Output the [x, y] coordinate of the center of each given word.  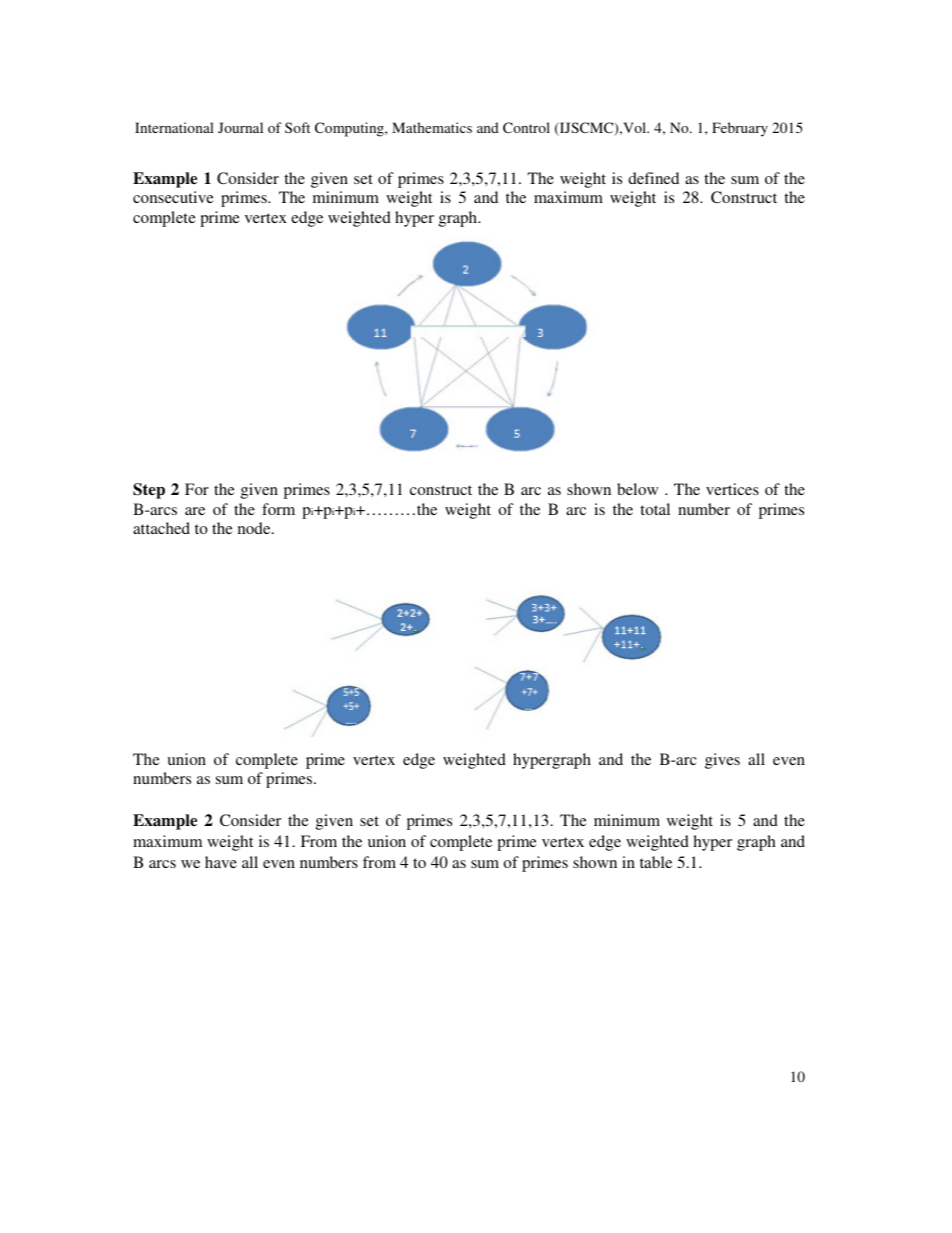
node [255, 528]
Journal [240, 127]
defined [653, 178]
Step [149, 491]
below [637, 489]
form [278, 509]
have [221, 862]
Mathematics [432, 127]
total [655, 509]
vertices [732, 489]
